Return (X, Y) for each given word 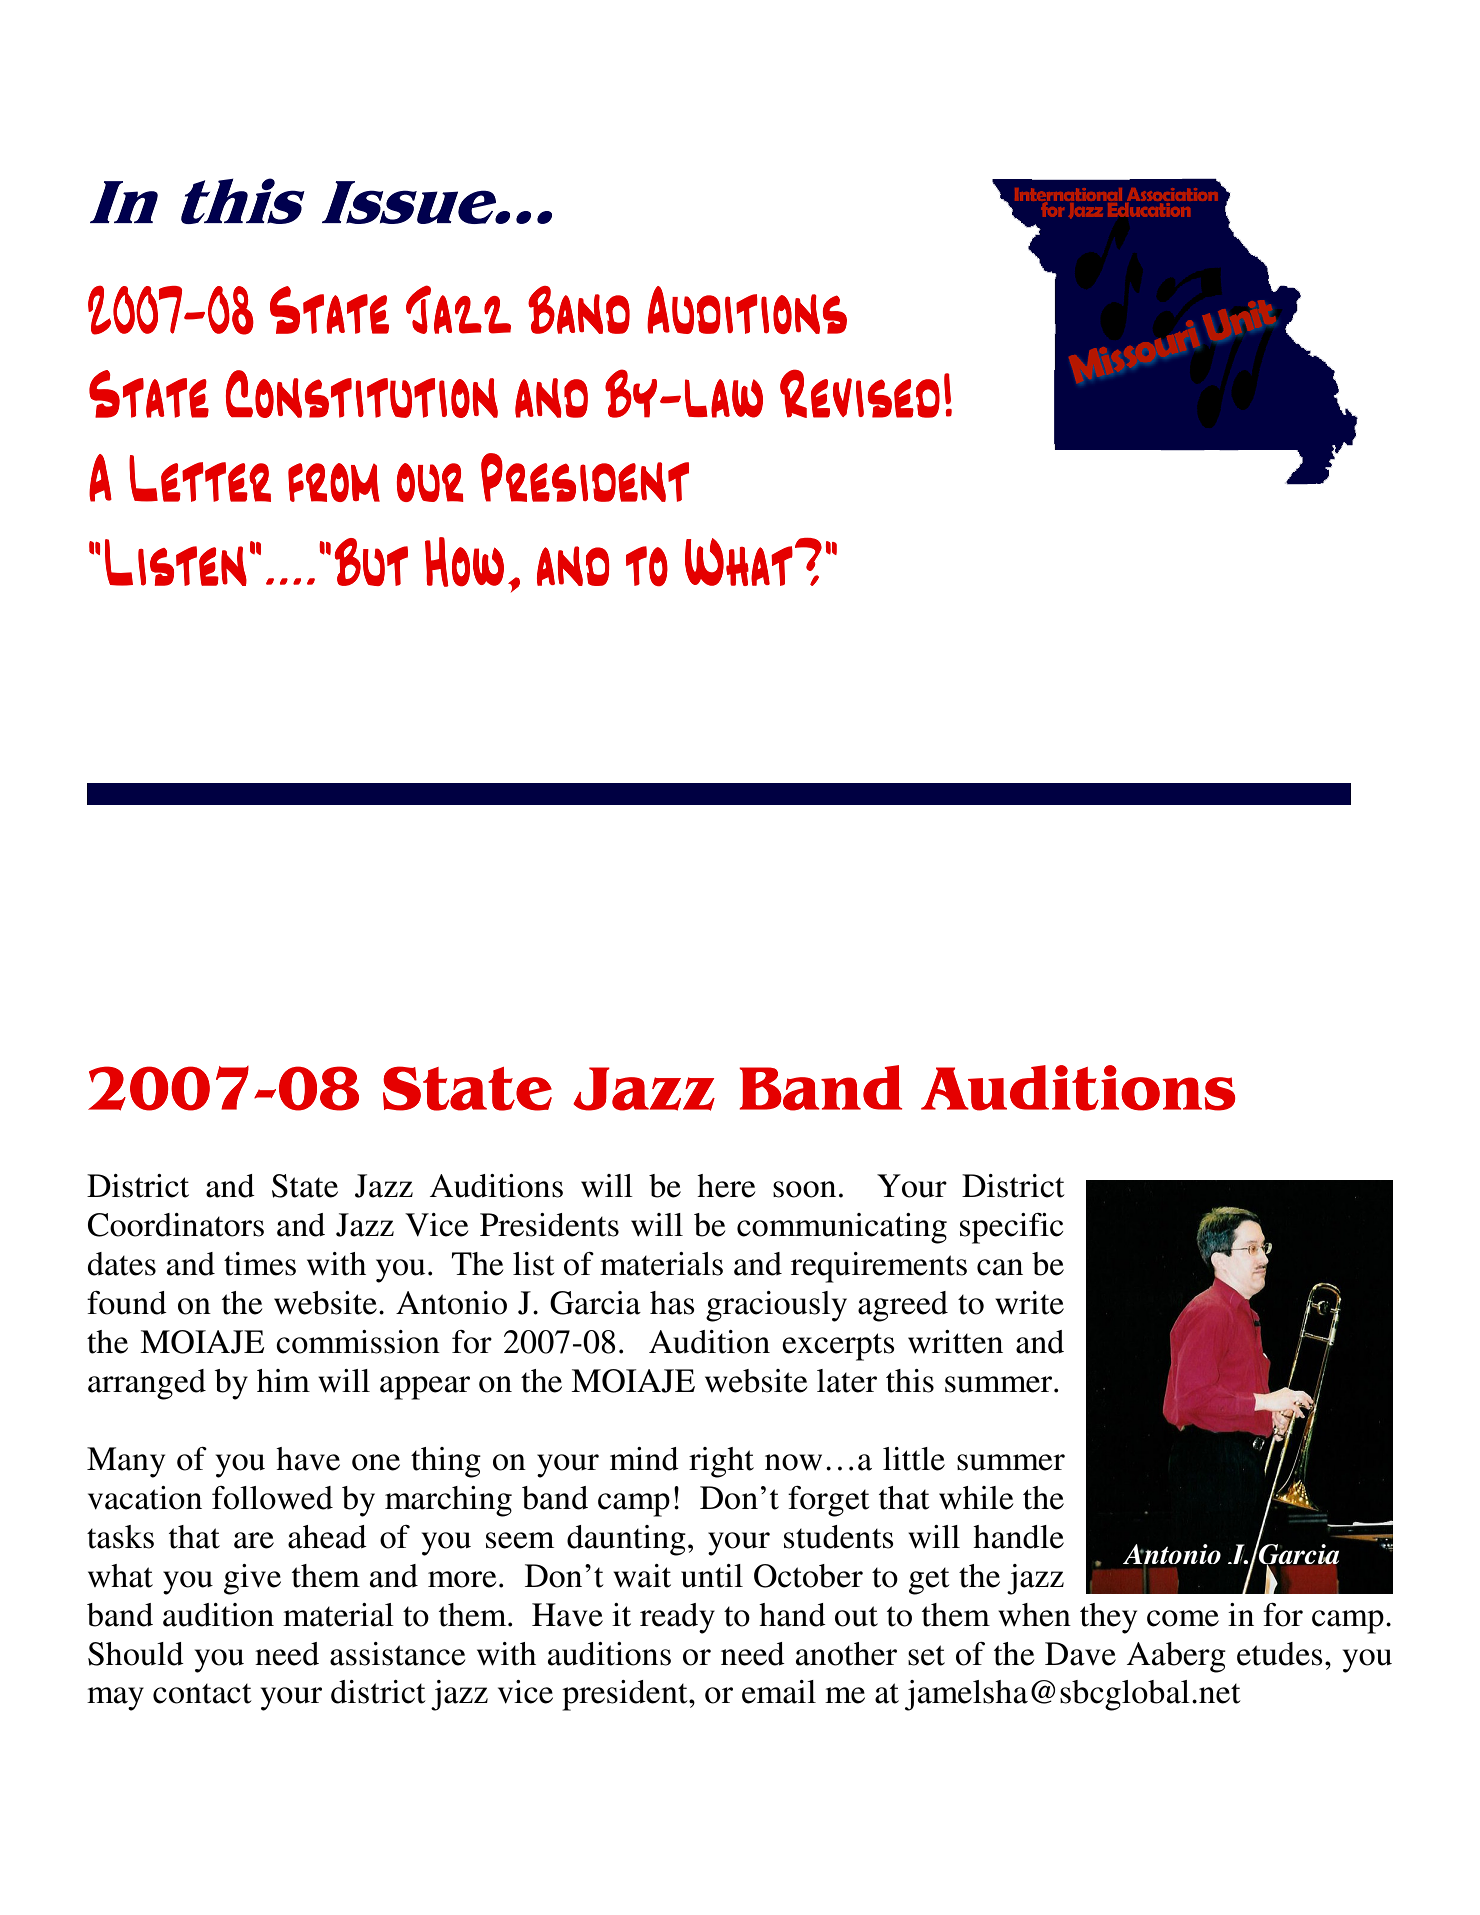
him (283, 1380)
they (1108, 1618)
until (712, 1576)
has (672, 1303)
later (847, 1381)
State (305, 1186)
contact (202, 1694)
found (127, 1303)
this (910, 1381)
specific (1011, 1228)
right (721, 1462)
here (726, 1186)
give (252, 1579)
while (976, 1498)
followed (272, 1498)
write (1029, 1303)
